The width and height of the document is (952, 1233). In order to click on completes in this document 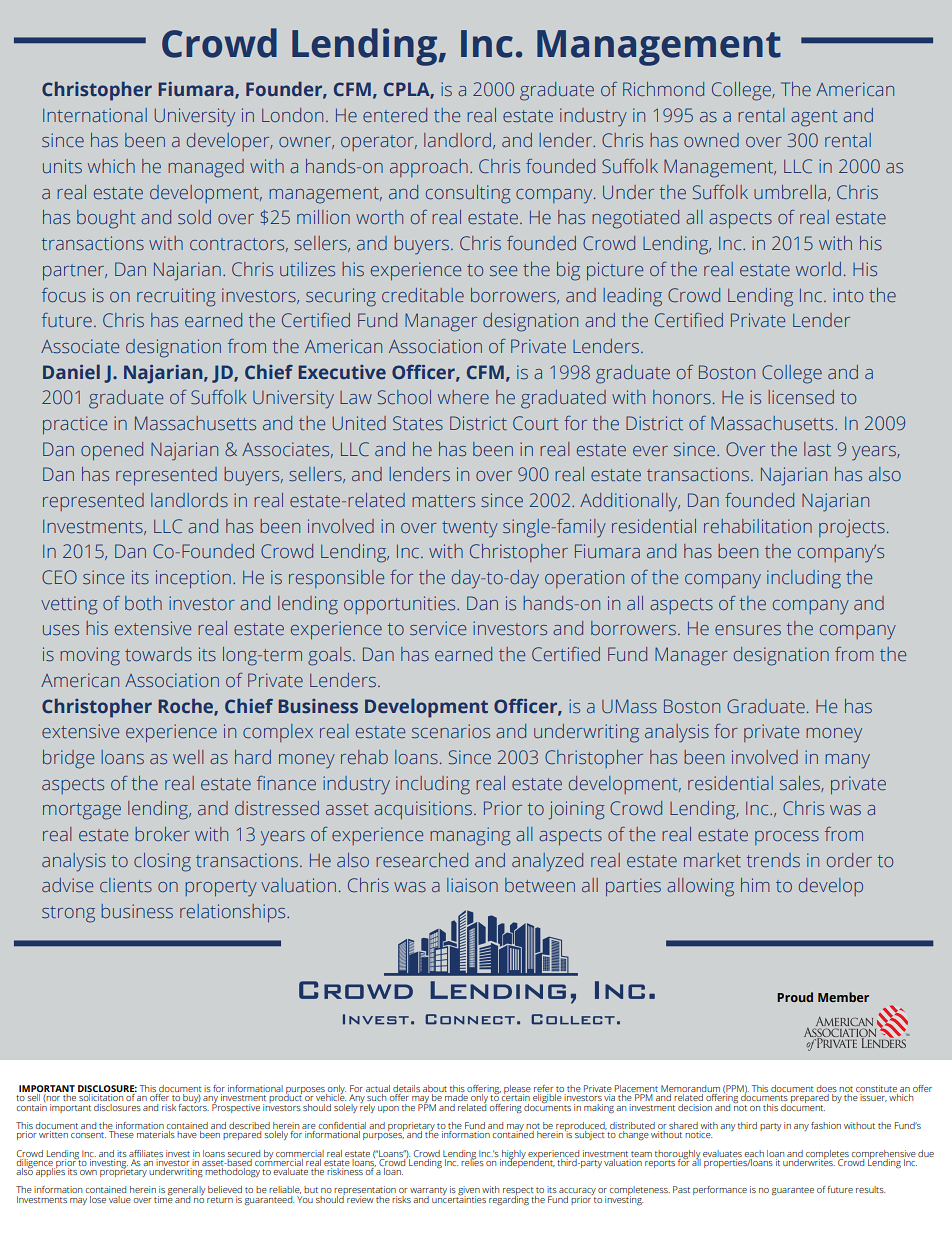, I will do `click(827, 1155)`.
